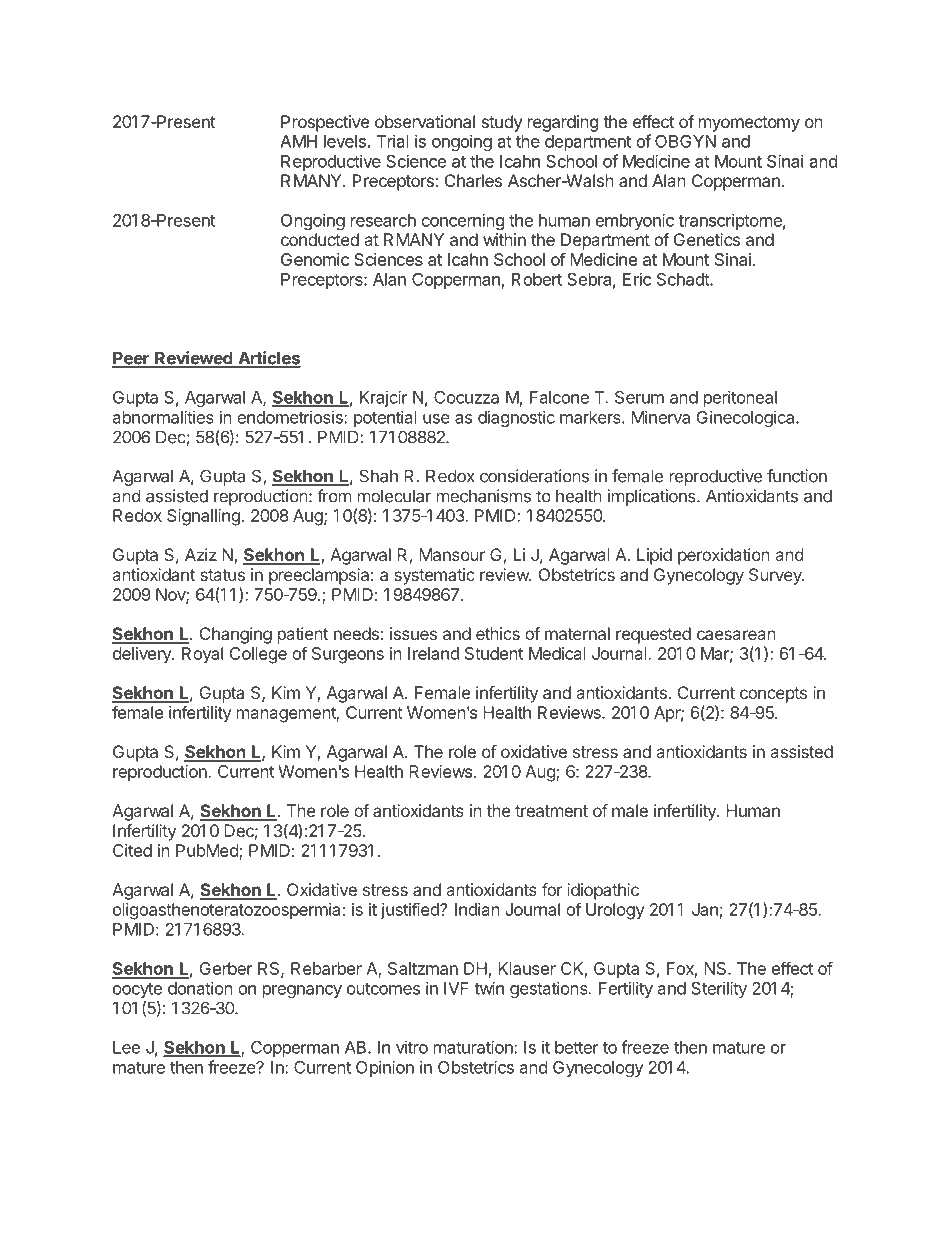  What do you see at coordinates (719, 989) in the screenshot?
I see `Sterility` at bounding box center [719, 989].
